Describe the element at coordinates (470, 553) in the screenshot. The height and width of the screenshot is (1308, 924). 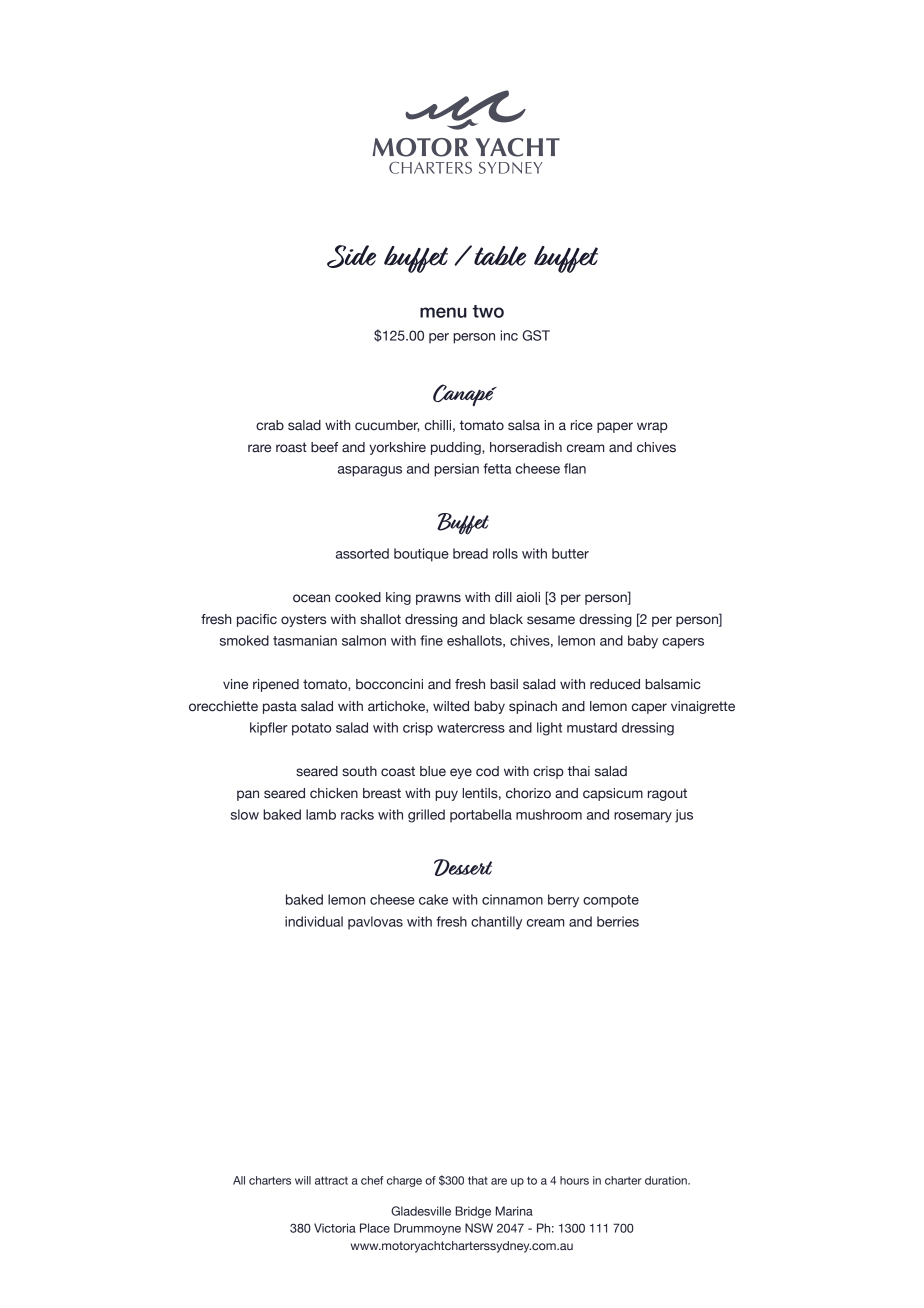
I see `bread` at that location.
